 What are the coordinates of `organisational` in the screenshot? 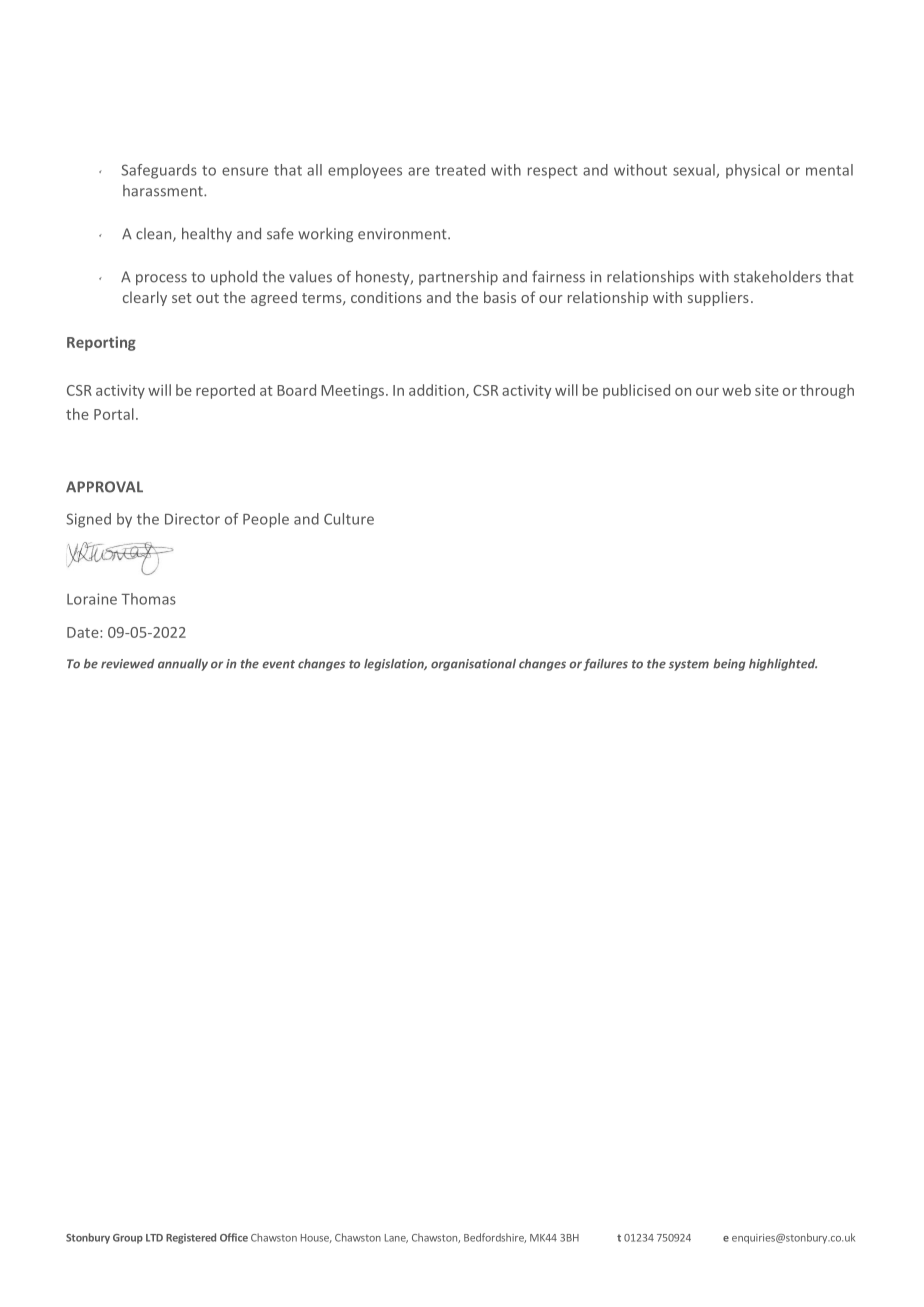 It's located at (473, 665).
